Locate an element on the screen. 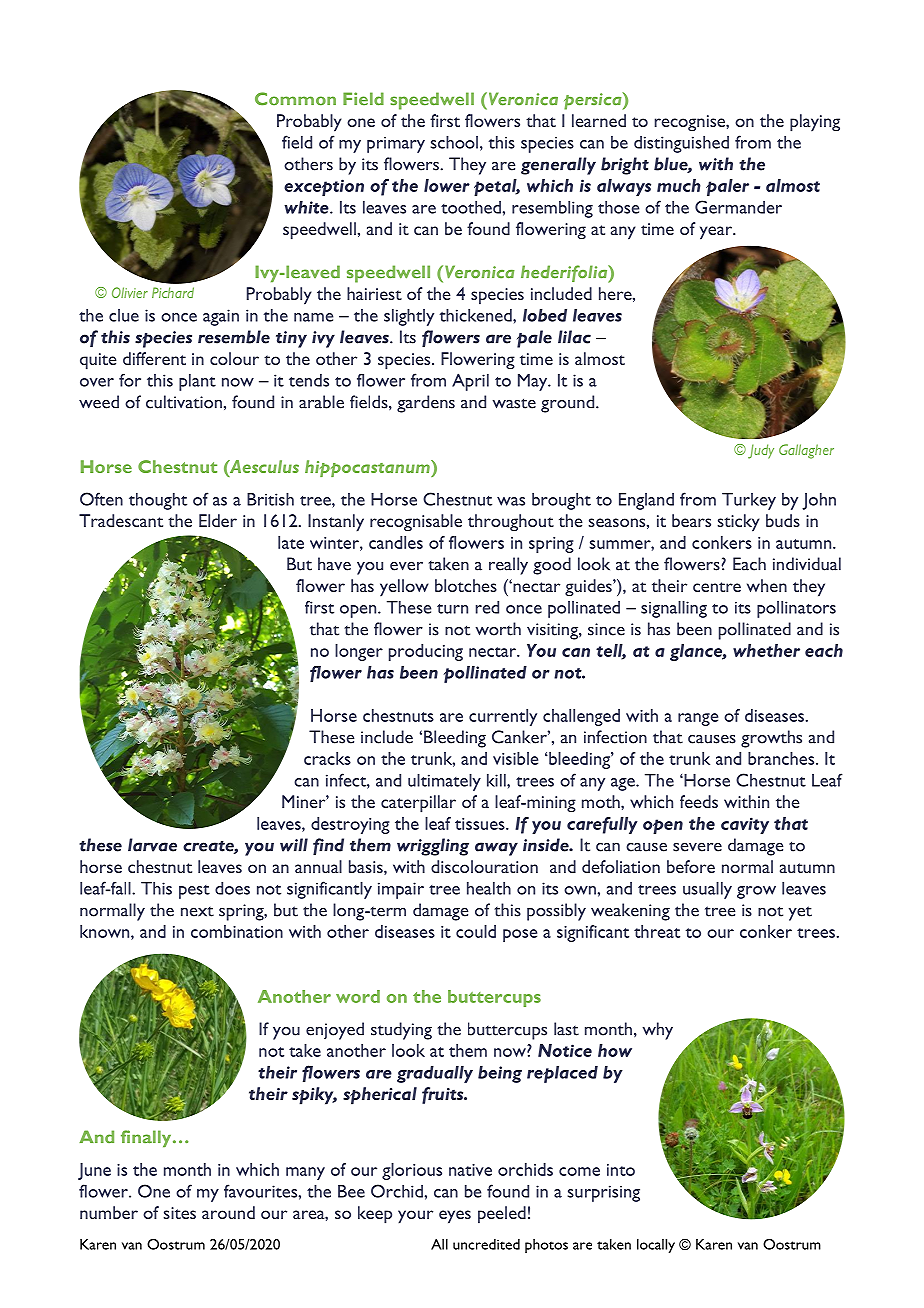 The width and height of the screenshot is (924, 1308). different is located at coordinates (154, 358).
